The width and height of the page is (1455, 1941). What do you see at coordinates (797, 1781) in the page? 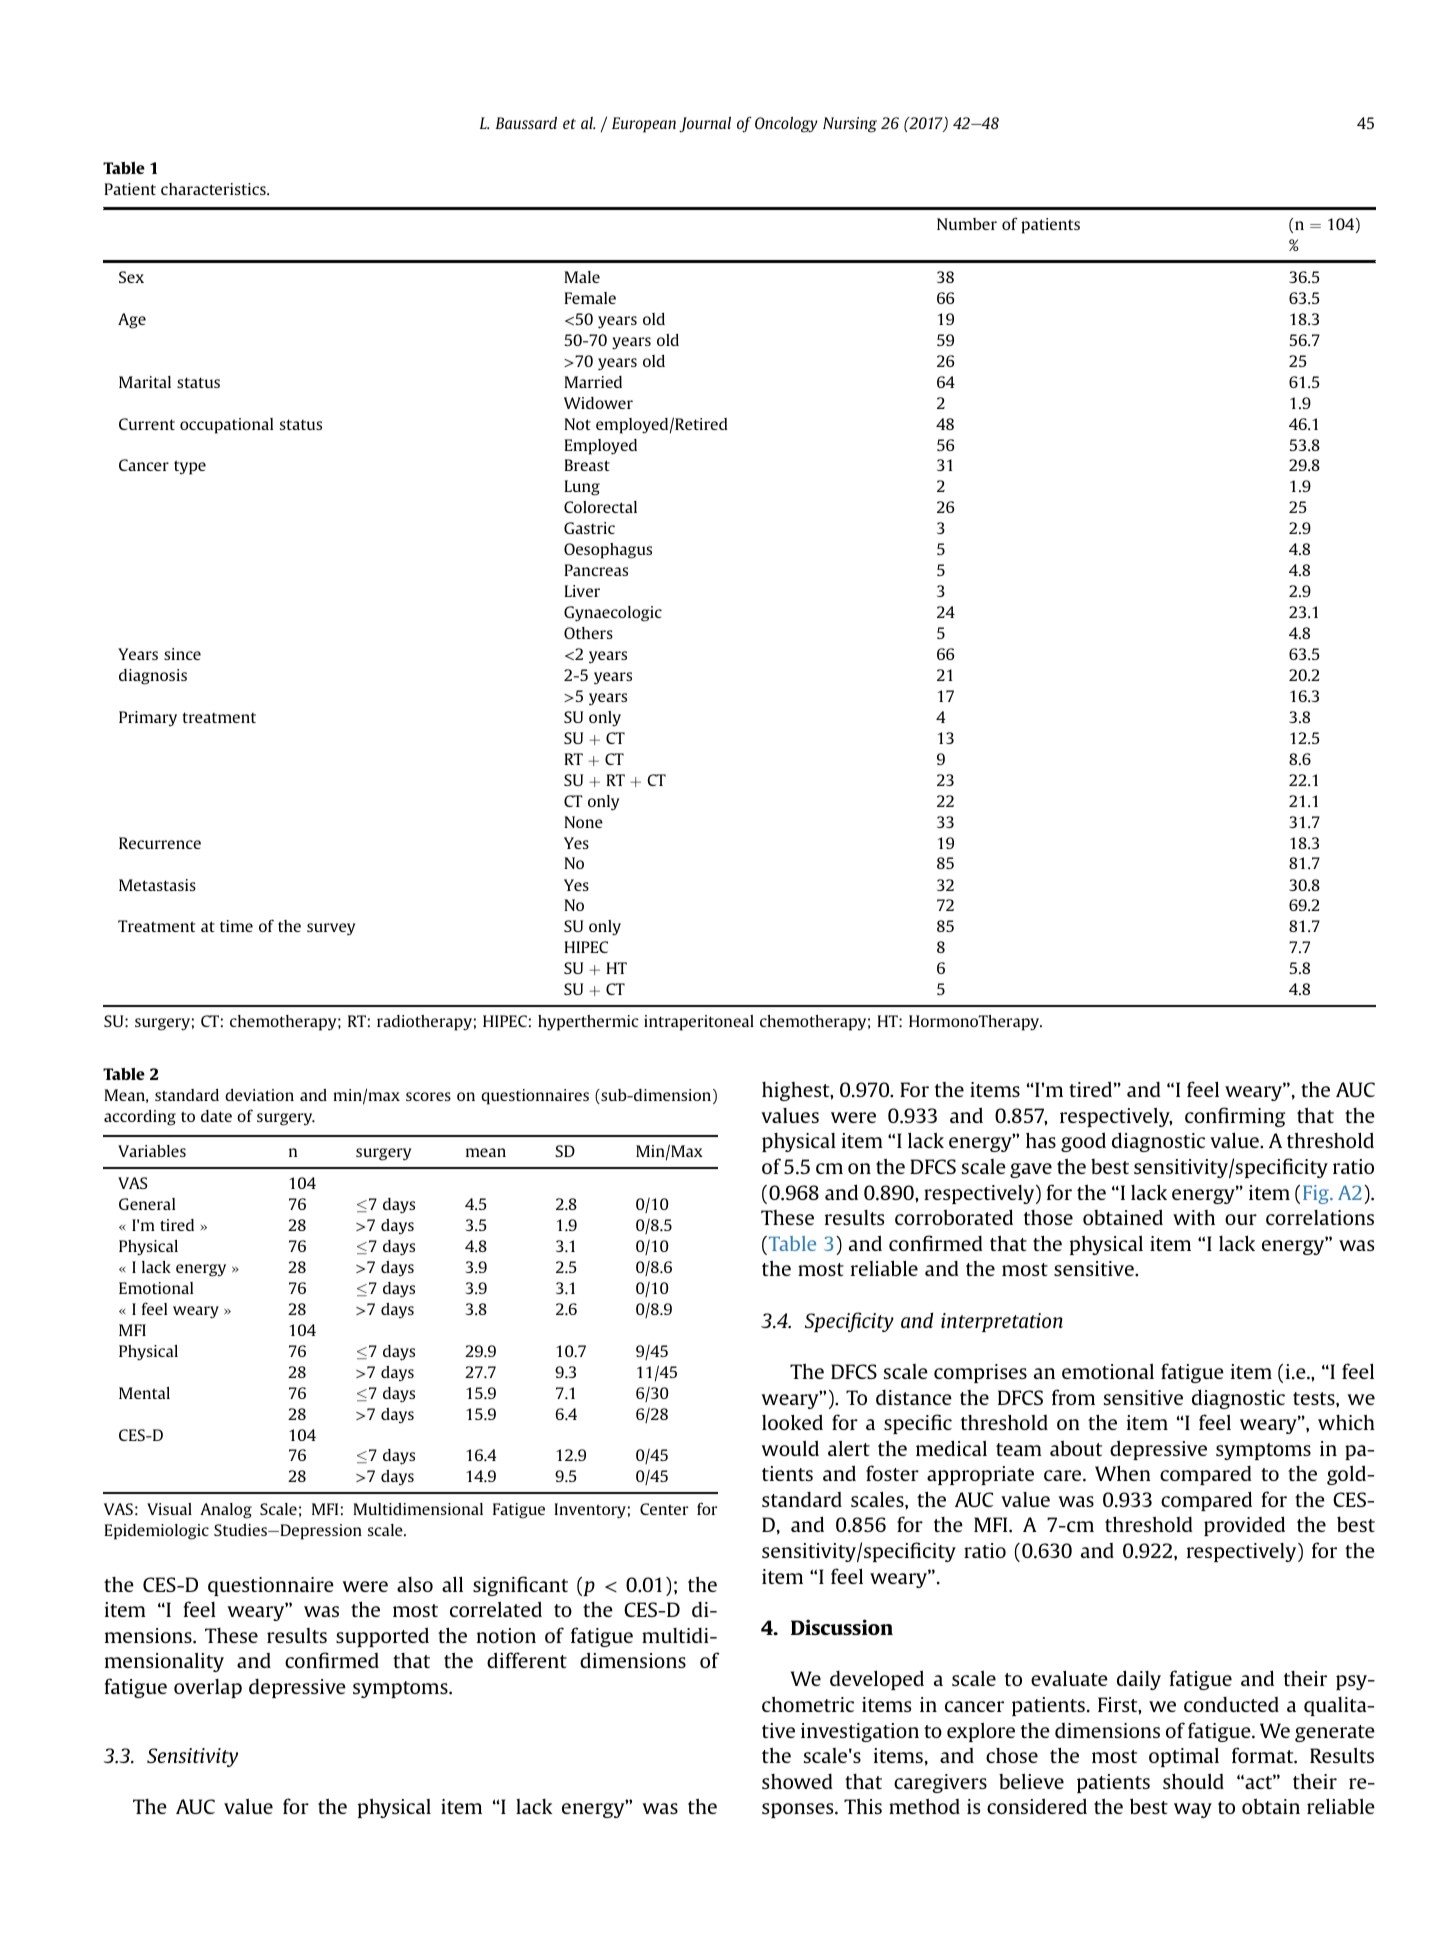
I see `showed` at bounding box center [797, 1781].
